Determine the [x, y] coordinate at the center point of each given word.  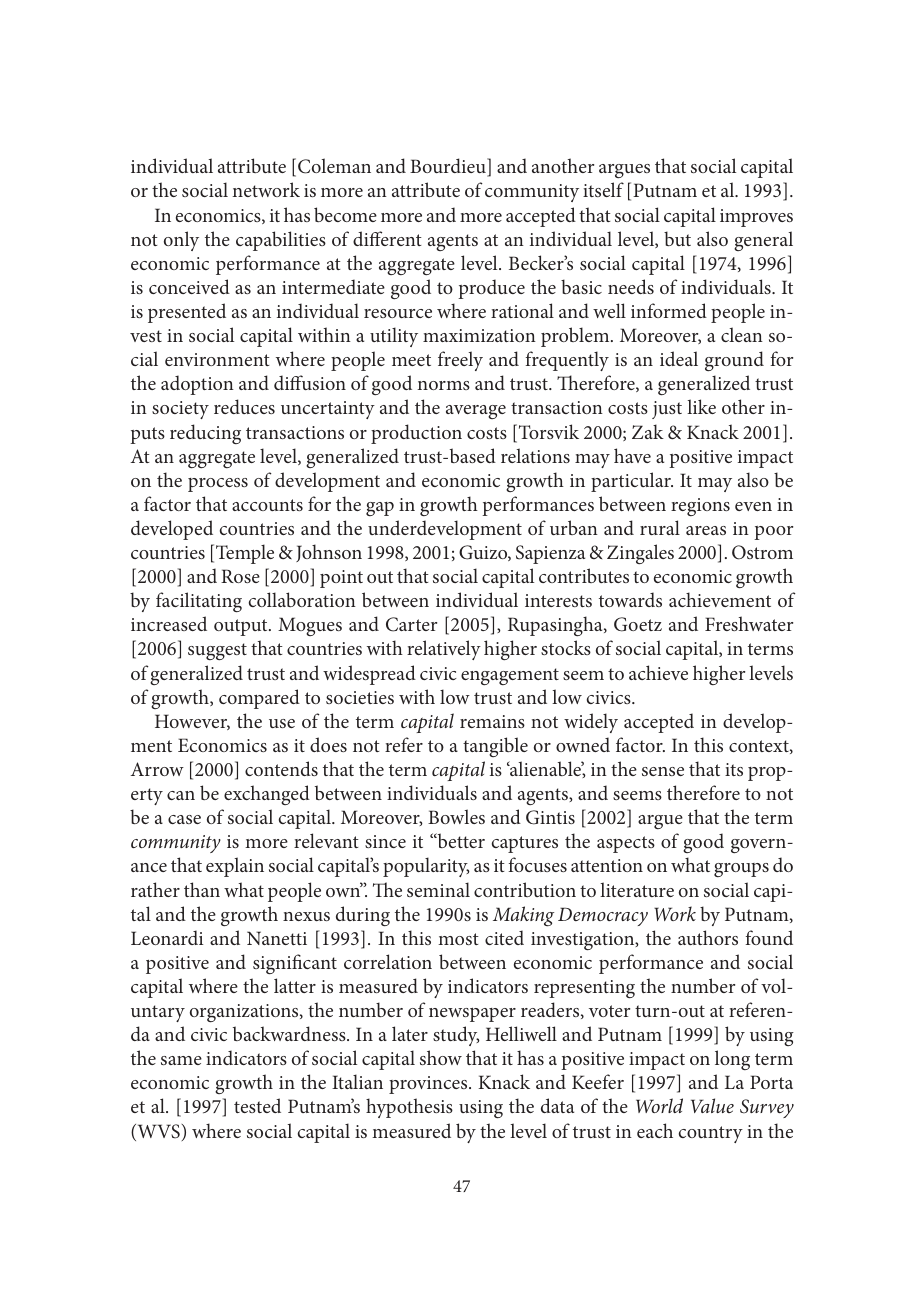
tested [257, 1105]
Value [712, 1105]
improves [756, 218]
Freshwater [749, 623]
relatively [444, 650]
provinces [429, 1085]
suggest [217, 651]
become [345, 214]
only [181, 241]
